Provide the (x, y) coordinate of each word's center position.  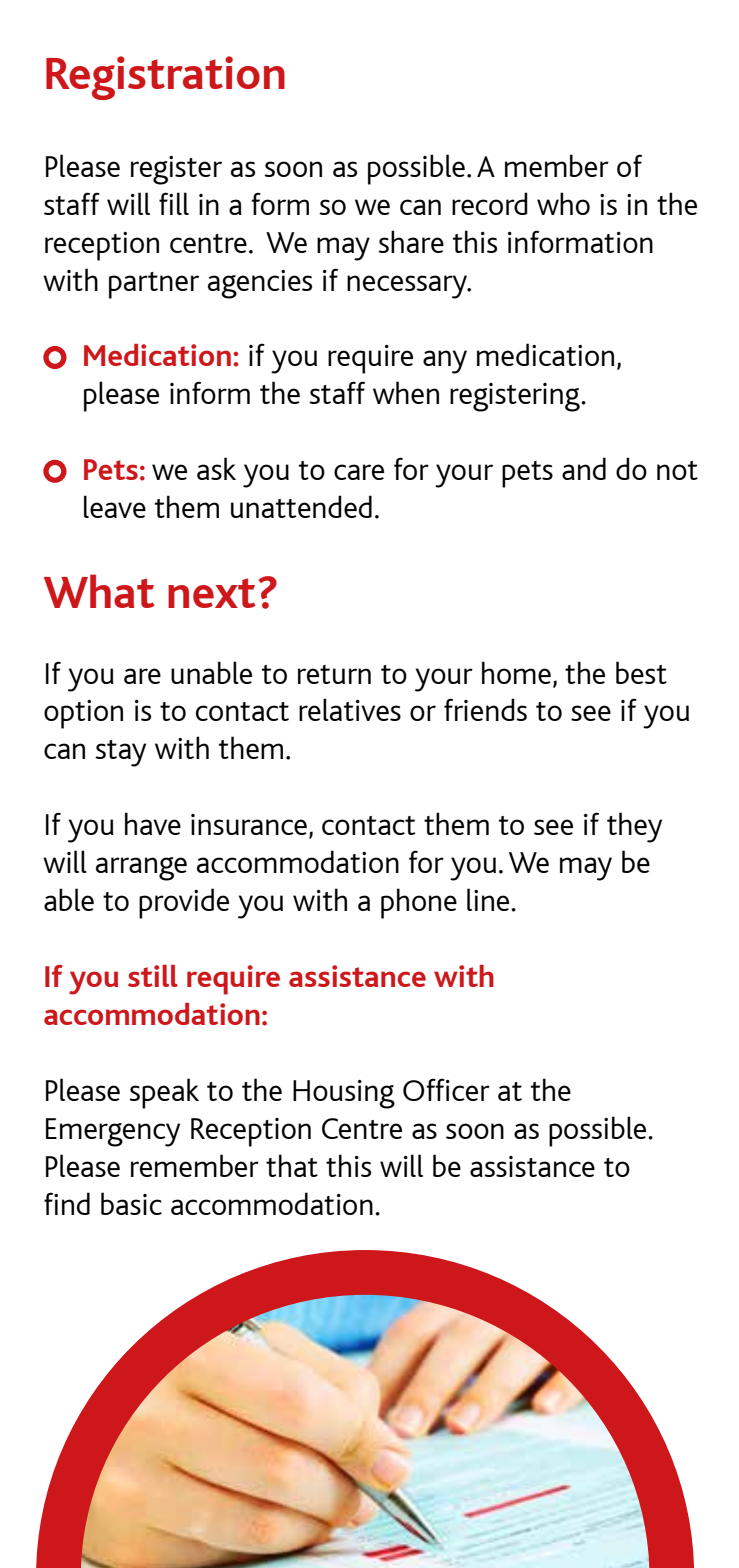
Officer (446, 1089)
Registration (165, 78)
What (99, 591)
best (641, 672)
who (563, 203)
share (411, 241)
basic (131, 1203)
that (292, 1165)
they (634, 827)
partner (154, 285)
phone (419, 903)
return (334, 674)
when (406, 392)
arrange (141, 869)
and (584, 468)
